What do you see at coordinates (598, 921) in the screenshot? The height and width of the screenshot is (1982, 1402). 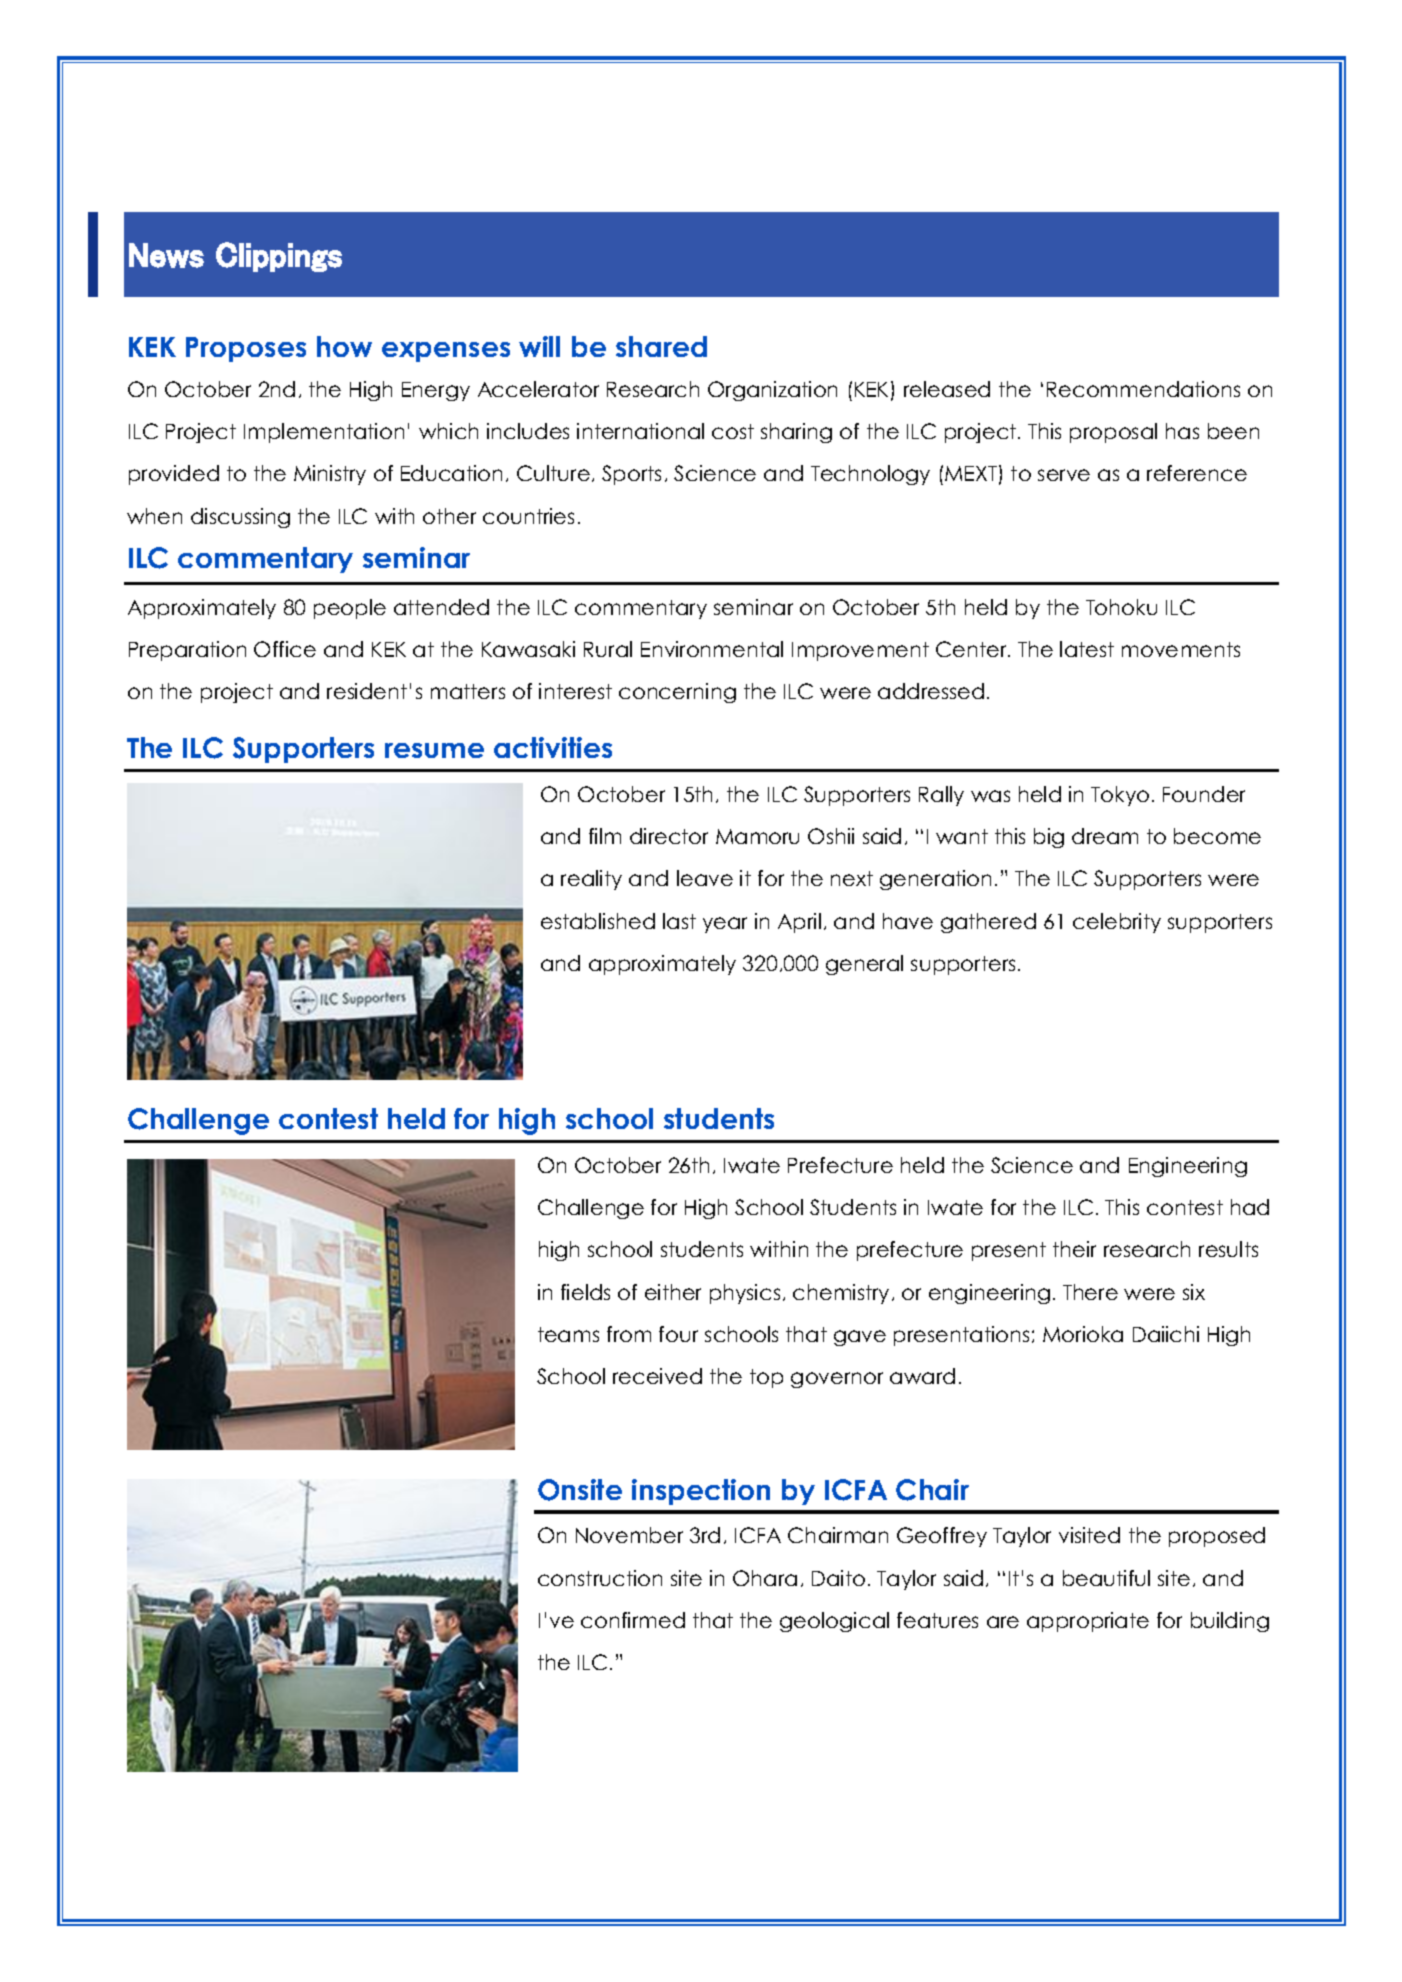 I see `established` at bounding box center [598, 921].
